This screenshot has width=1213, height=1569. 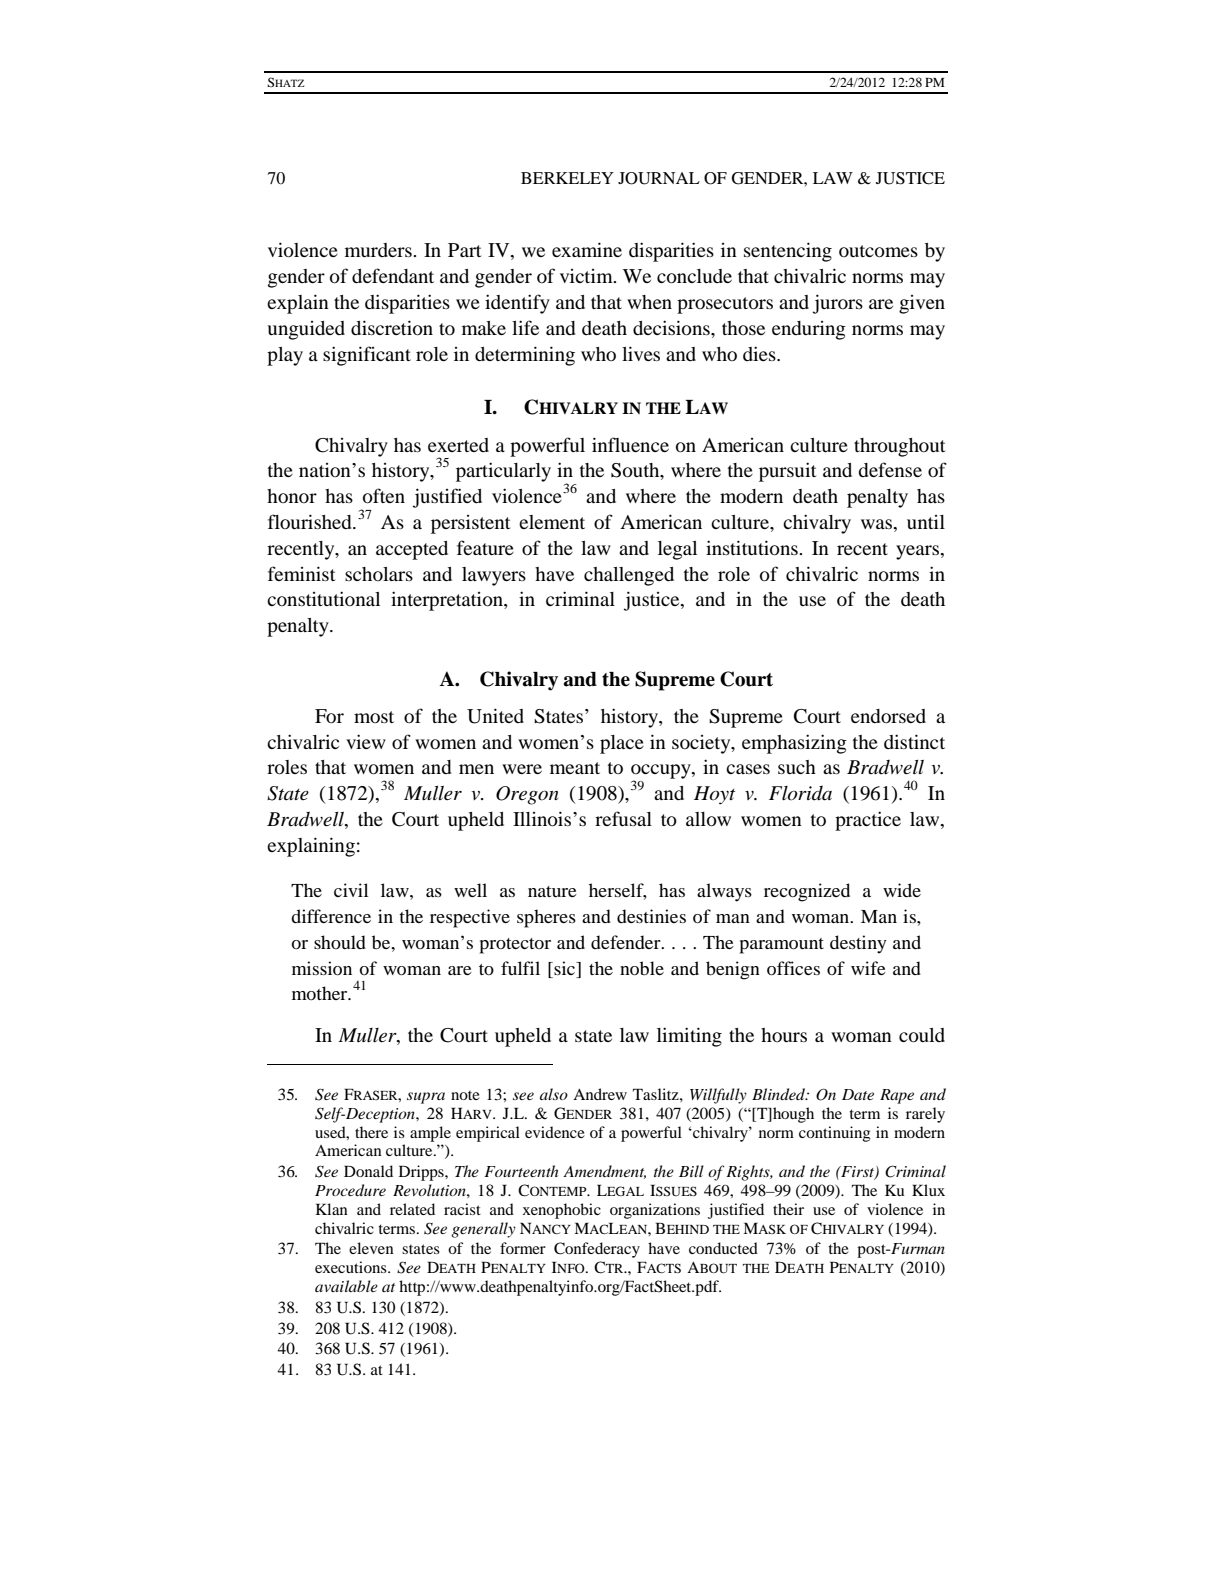 What do you see at coordinates (321, 993) in the screenshot?
I see `mother` at bounding box center [321, 993].
